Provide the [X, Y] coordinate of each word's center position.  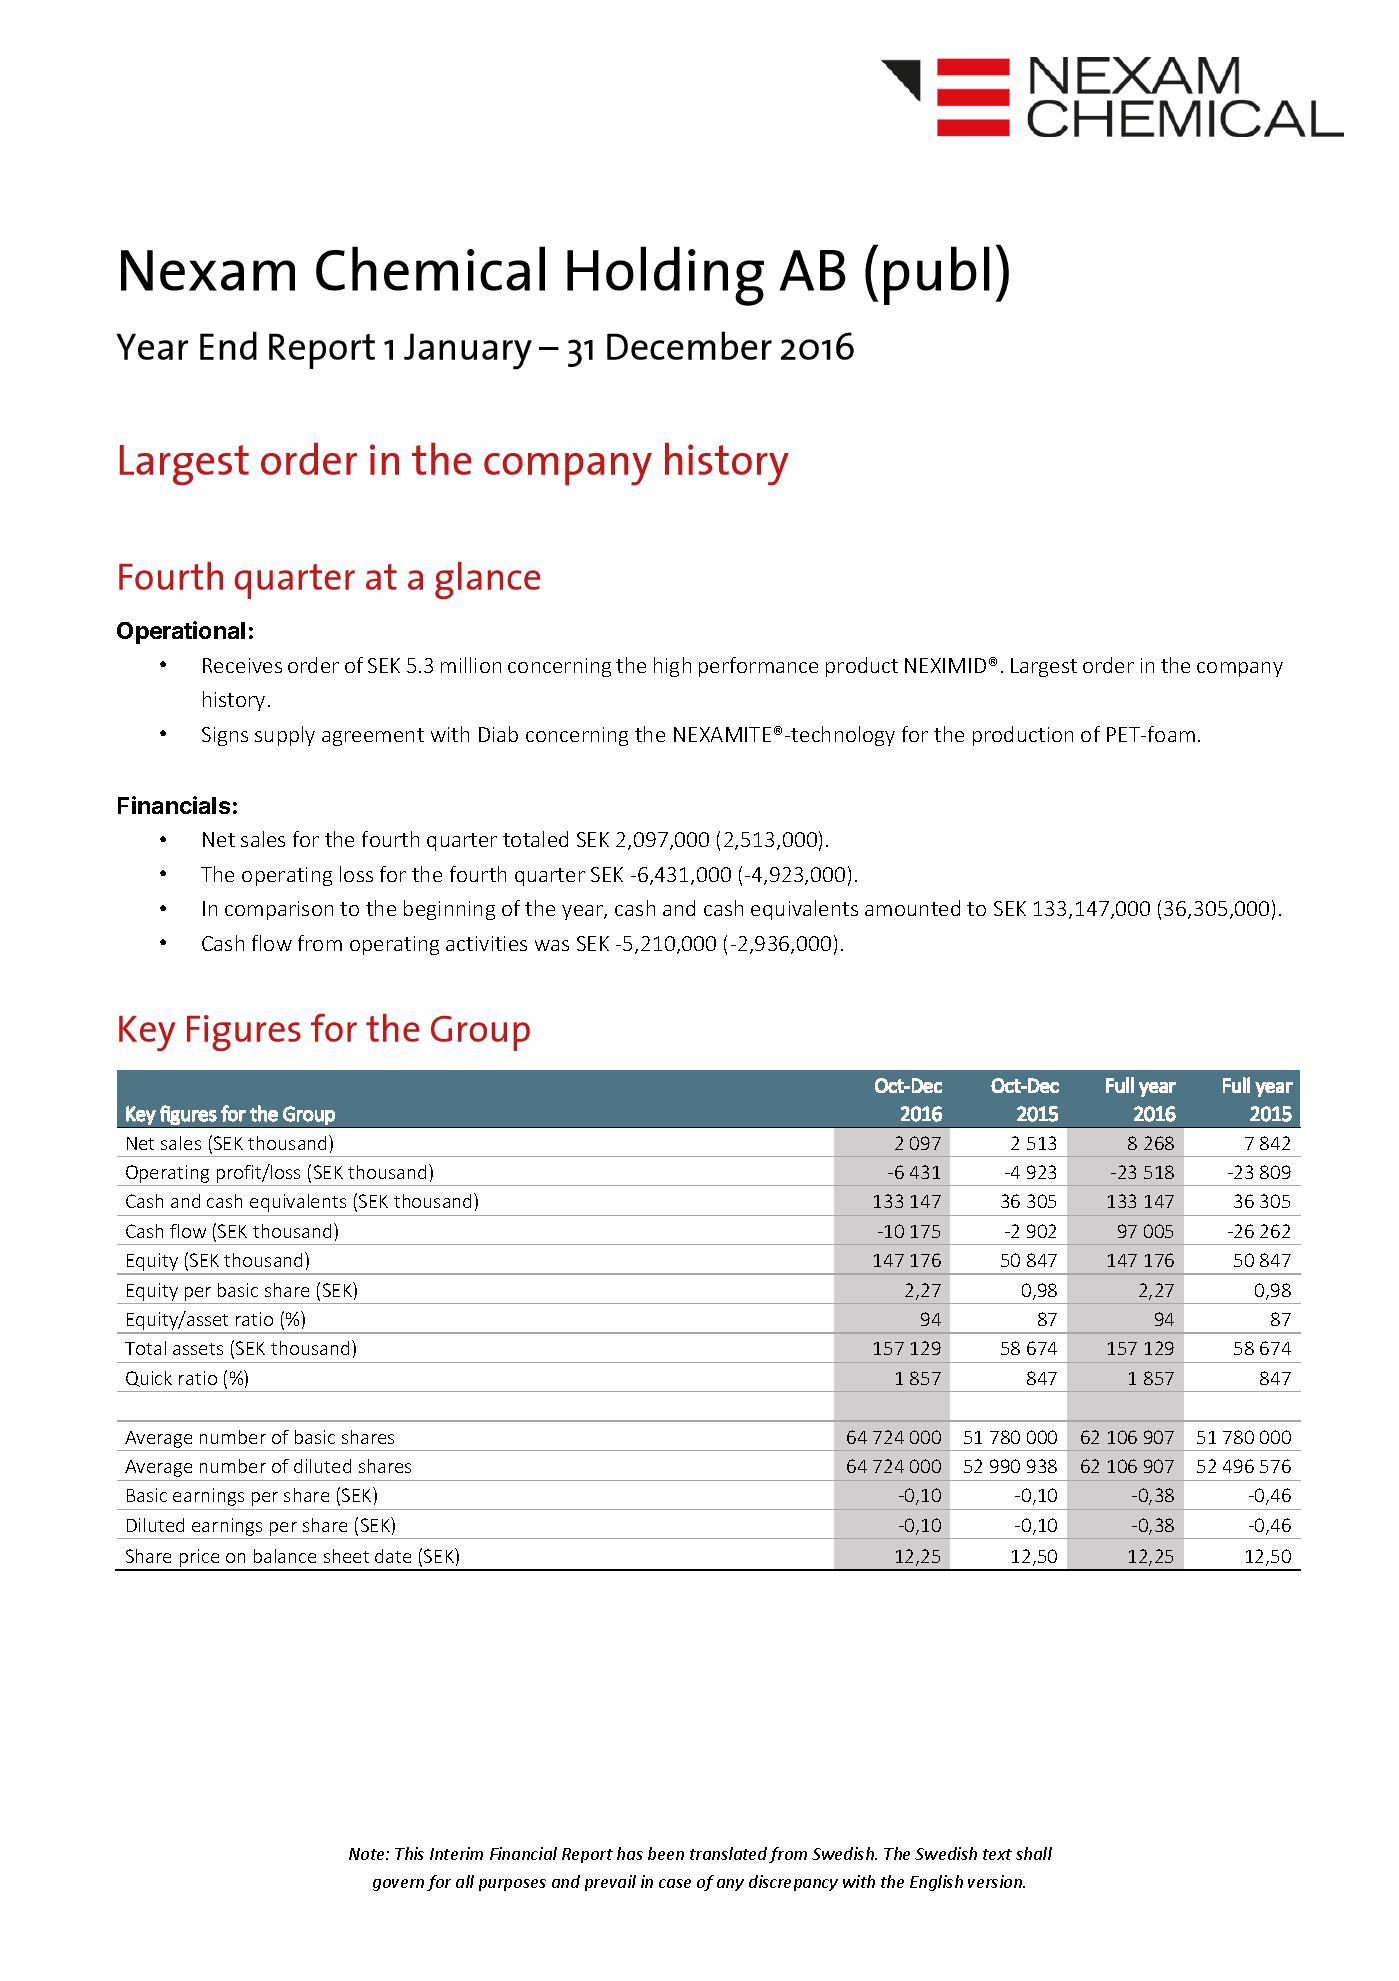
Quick [149, 1379]
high [672, 667]
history [234, 701]
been [666, 1853]
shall [1034, 1853]
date [393, 1556]
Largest [1044, 667]
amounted [912, 908]
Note [368, 1854]
